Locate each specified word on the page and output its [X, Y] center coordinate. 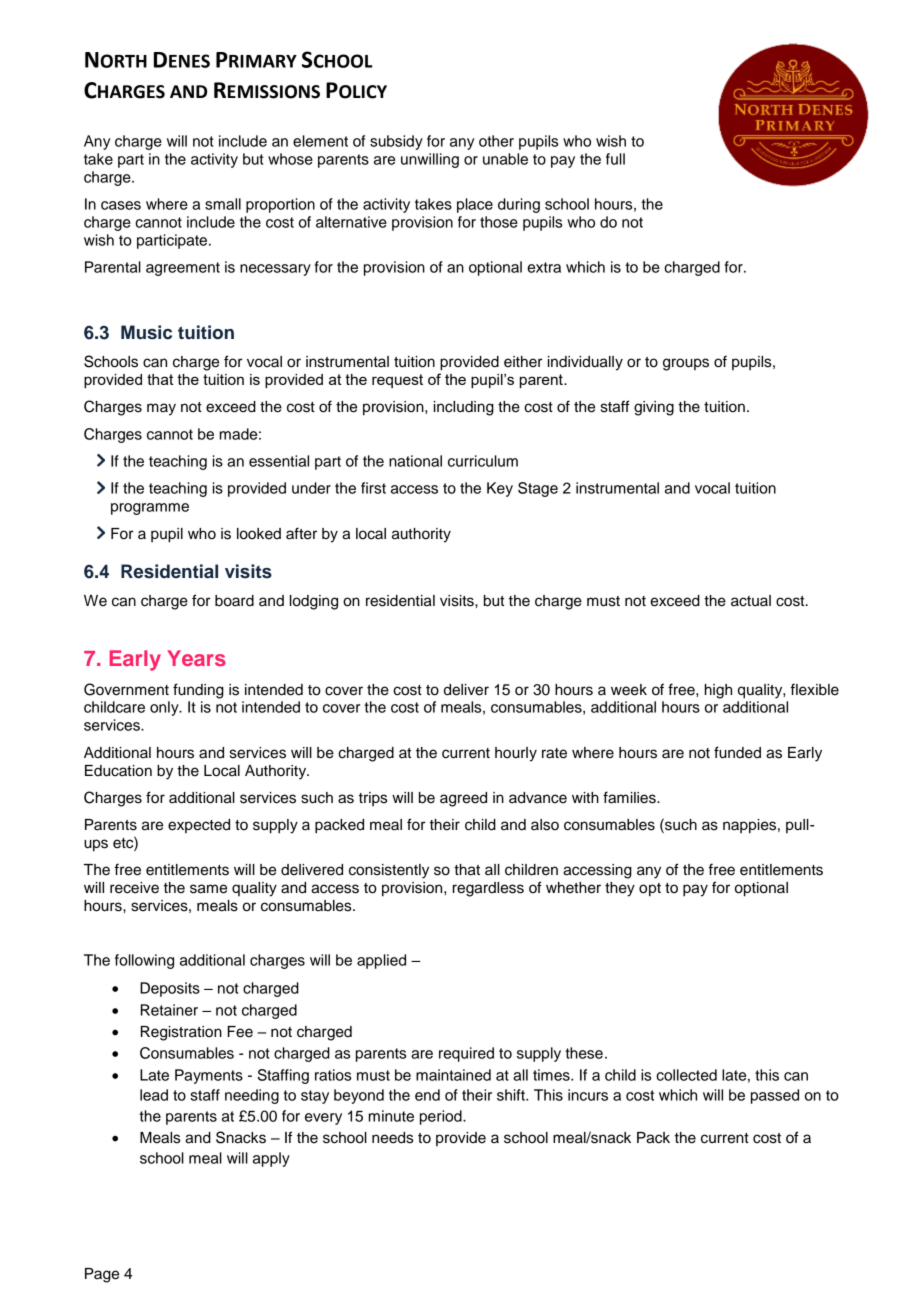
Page [102, 1275]
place [475, 205]
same [208, 889]
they [620, 889]
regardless [488, 889]
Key [500, 489]
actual [751, 601]
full [615, 159]
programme [150, 509]
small [223, 204]
